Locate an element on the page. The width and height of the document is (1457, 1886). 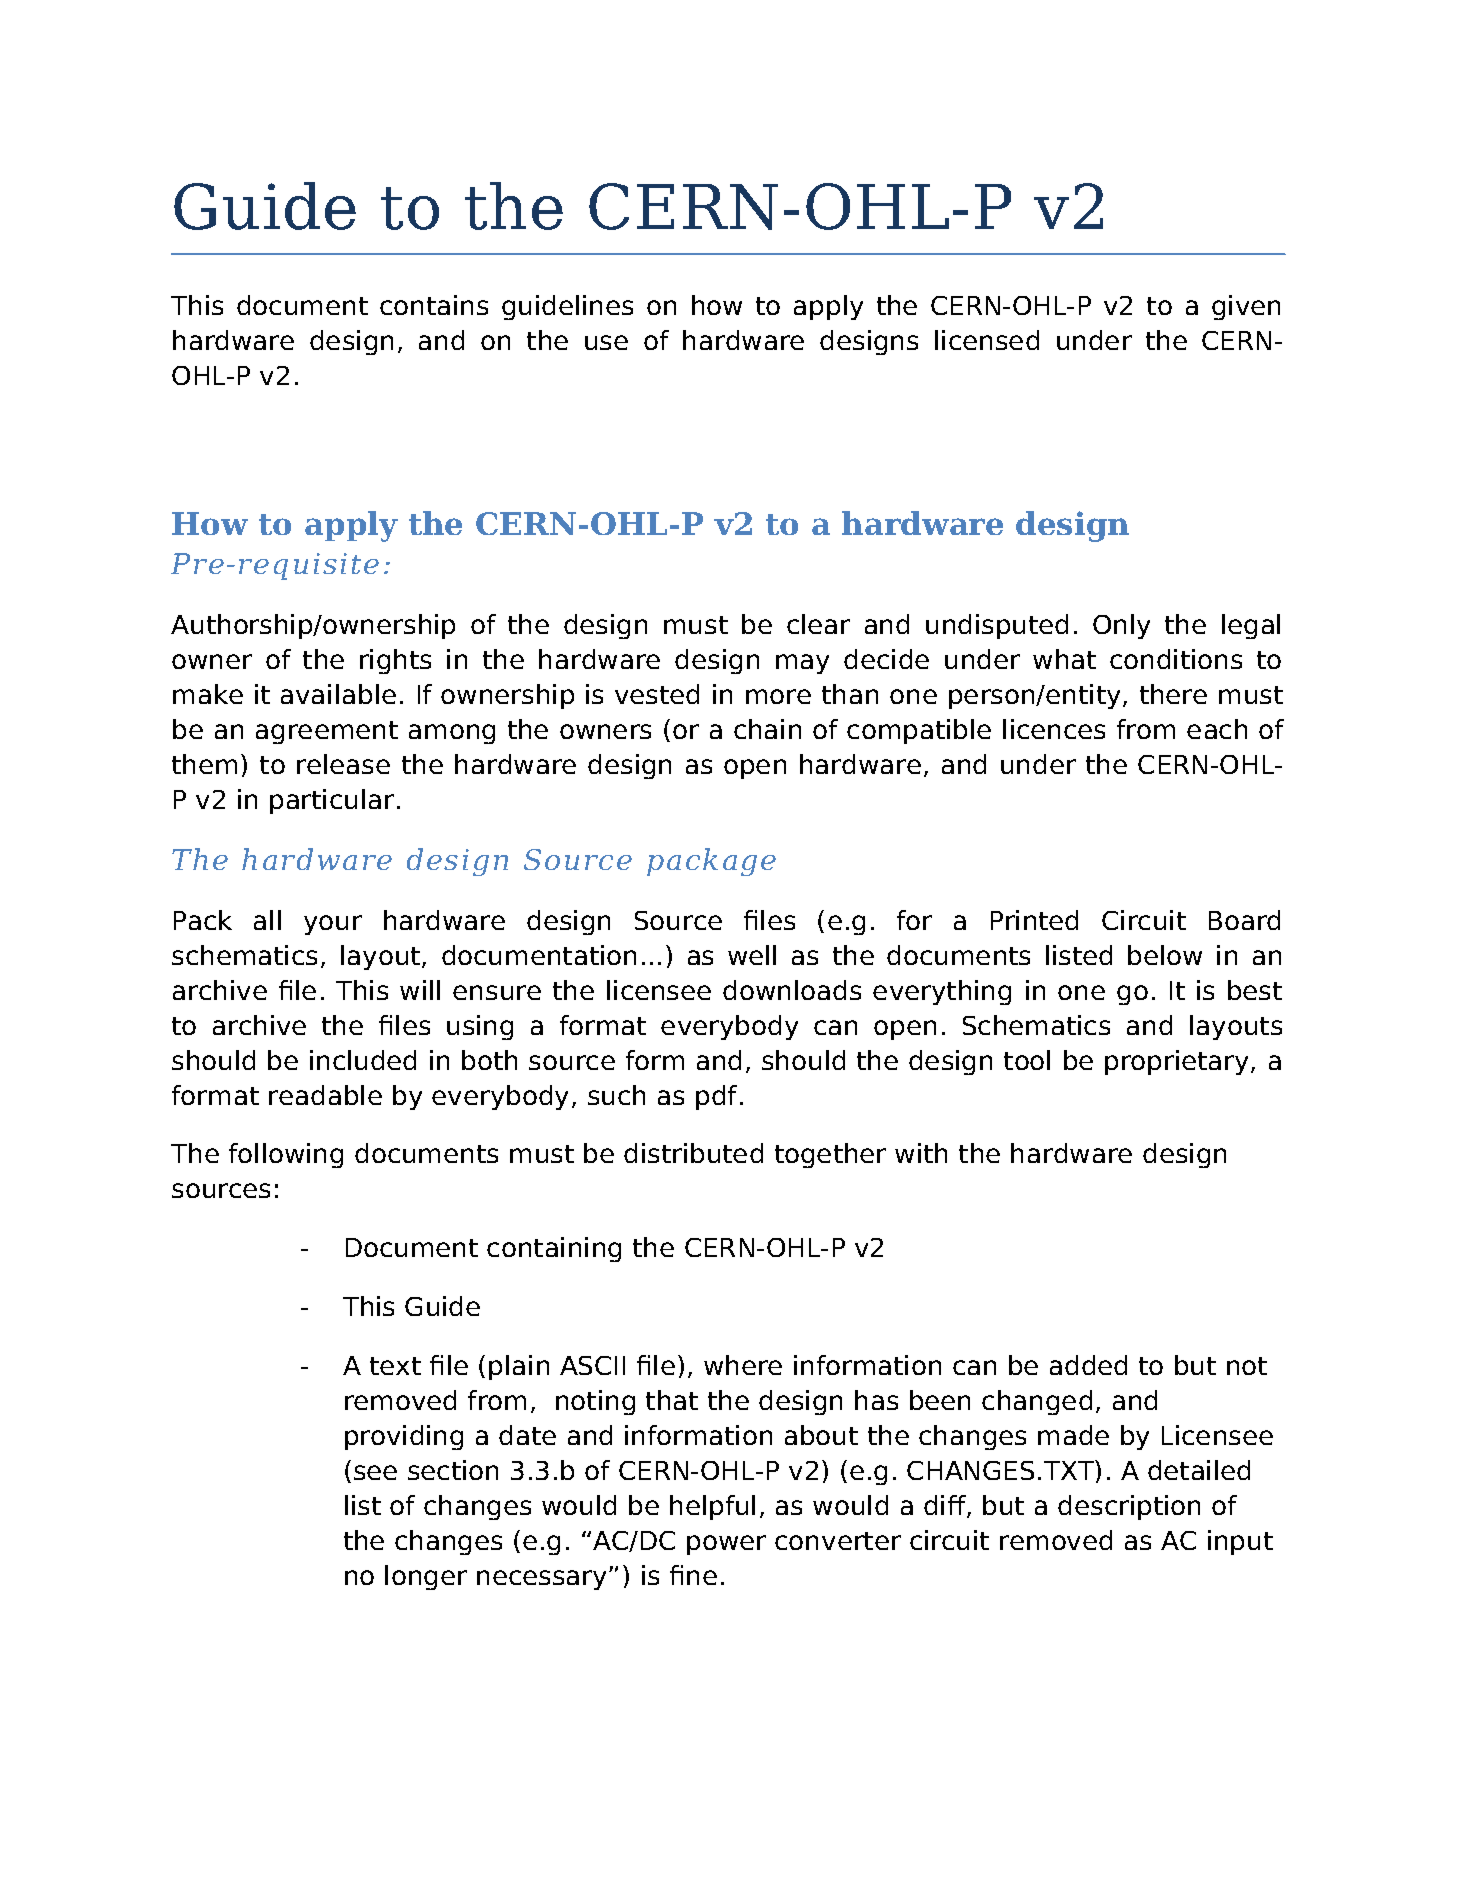
given is located at coordinates (1246, 307).
